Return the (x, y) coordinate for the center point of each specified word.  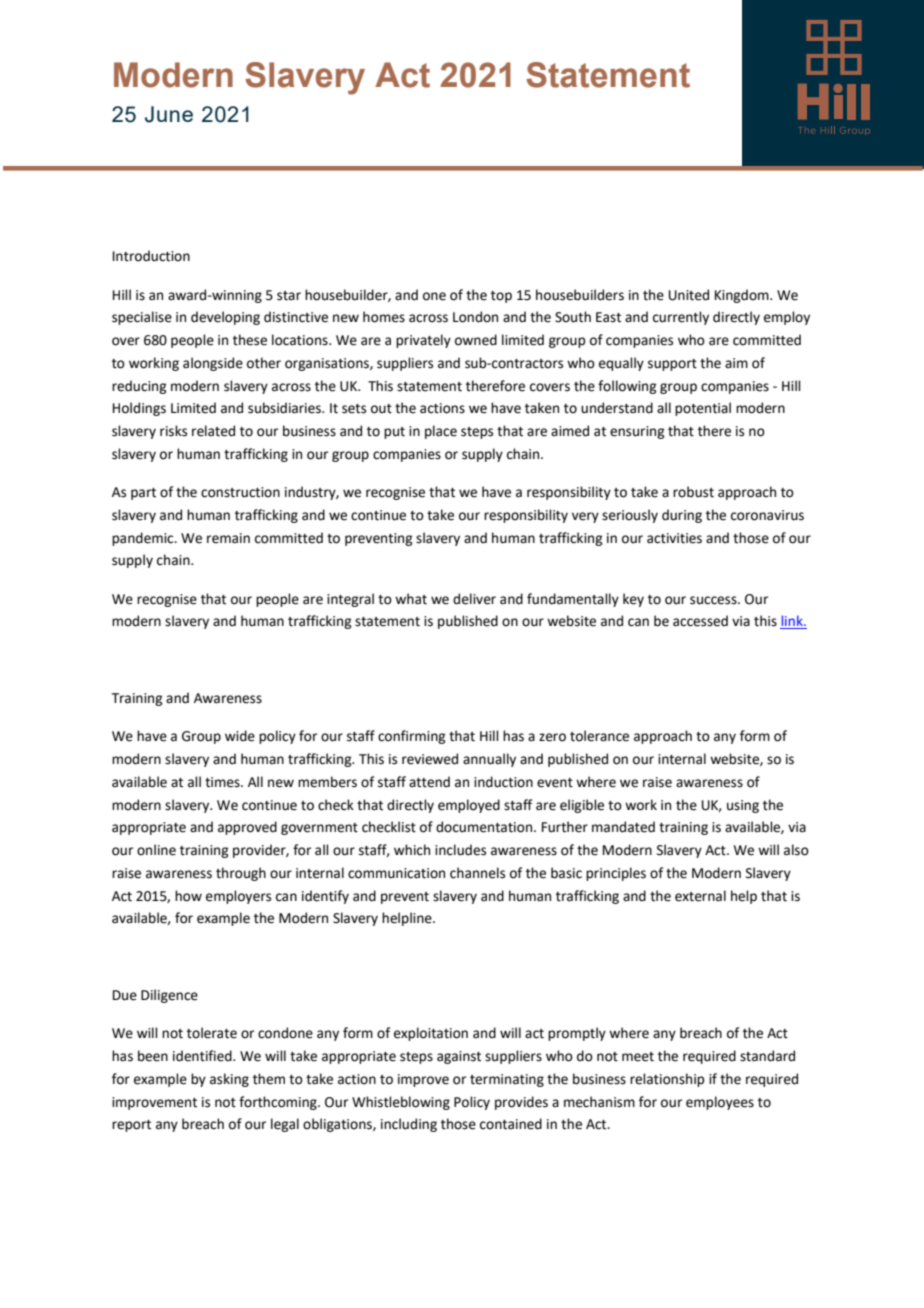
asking (229, 1080)
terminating (507, 1080)
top (501, 297)
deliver (474, 599)
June (169, 114)
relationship (667, 1080)
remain (228, 538)
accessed (700, 621)
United (689, 295)
